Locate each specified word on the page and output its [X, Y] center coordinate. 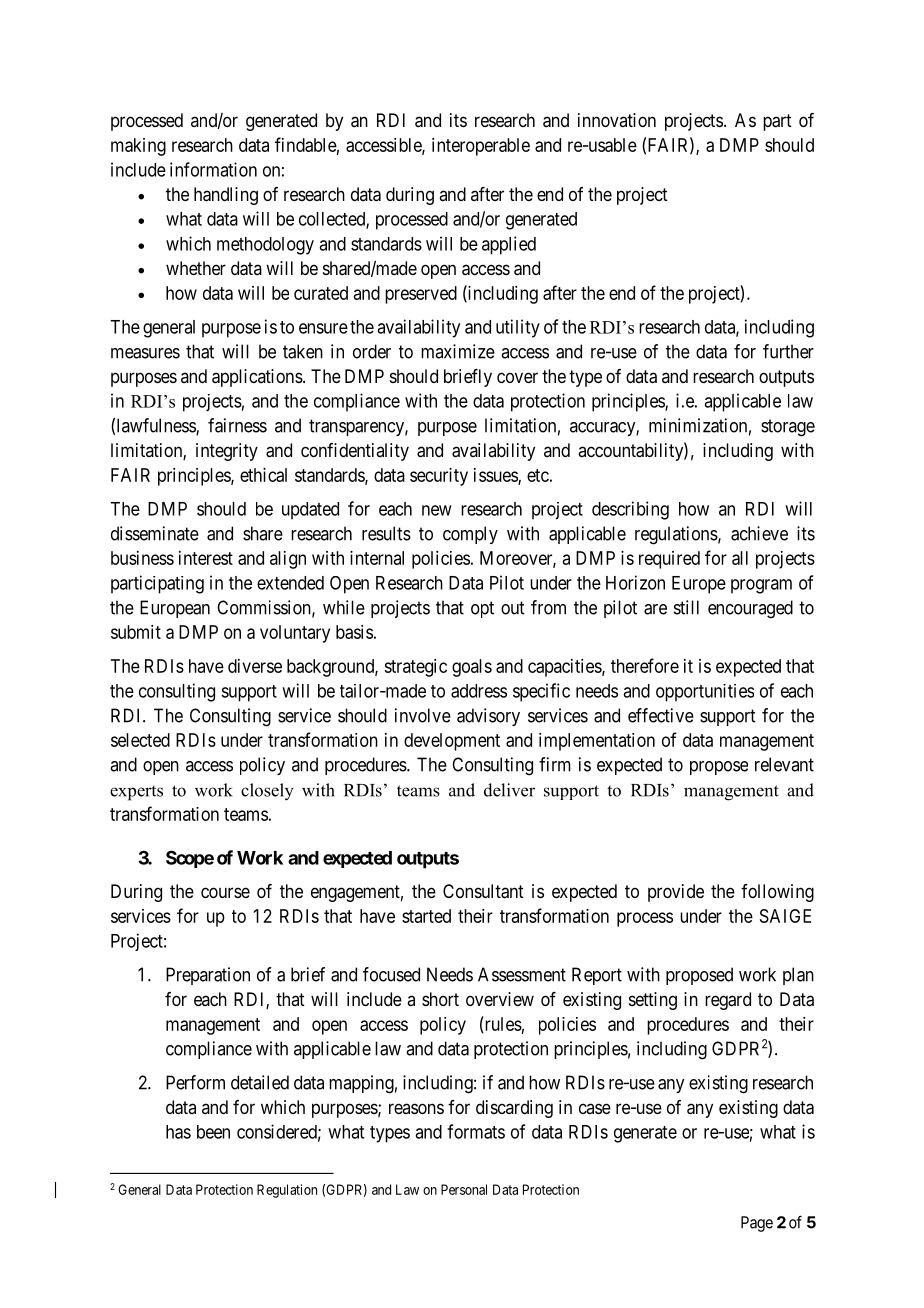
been [213, 1132]
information [213, 169]
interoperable [481, 147]
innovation [617, 120]
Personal [464, 1189]
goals [472, 668]
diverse [255, 666]
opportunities [705, 693]
